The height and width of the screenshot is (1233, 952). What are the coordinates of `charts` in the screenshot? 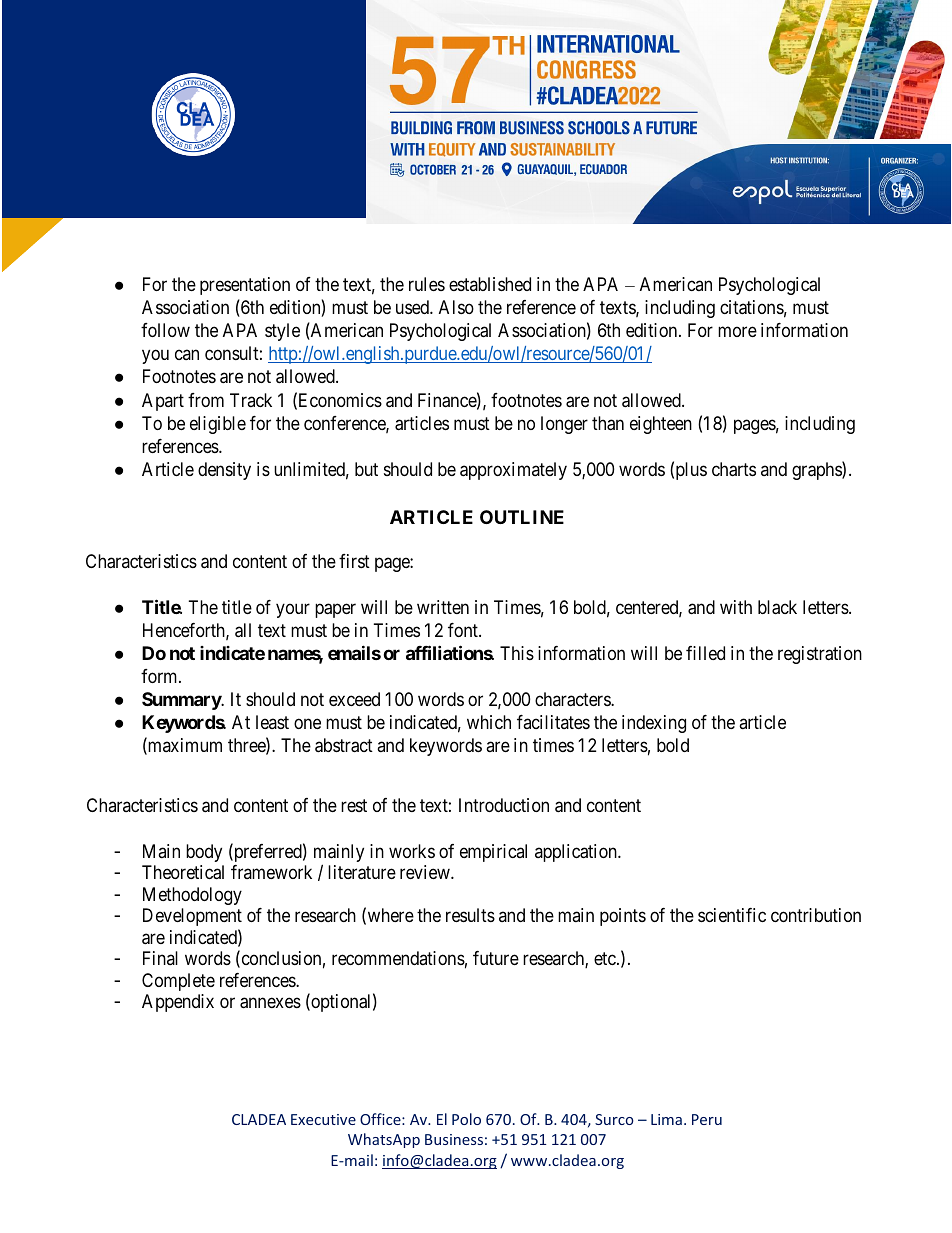 It's located at (734, 469).
